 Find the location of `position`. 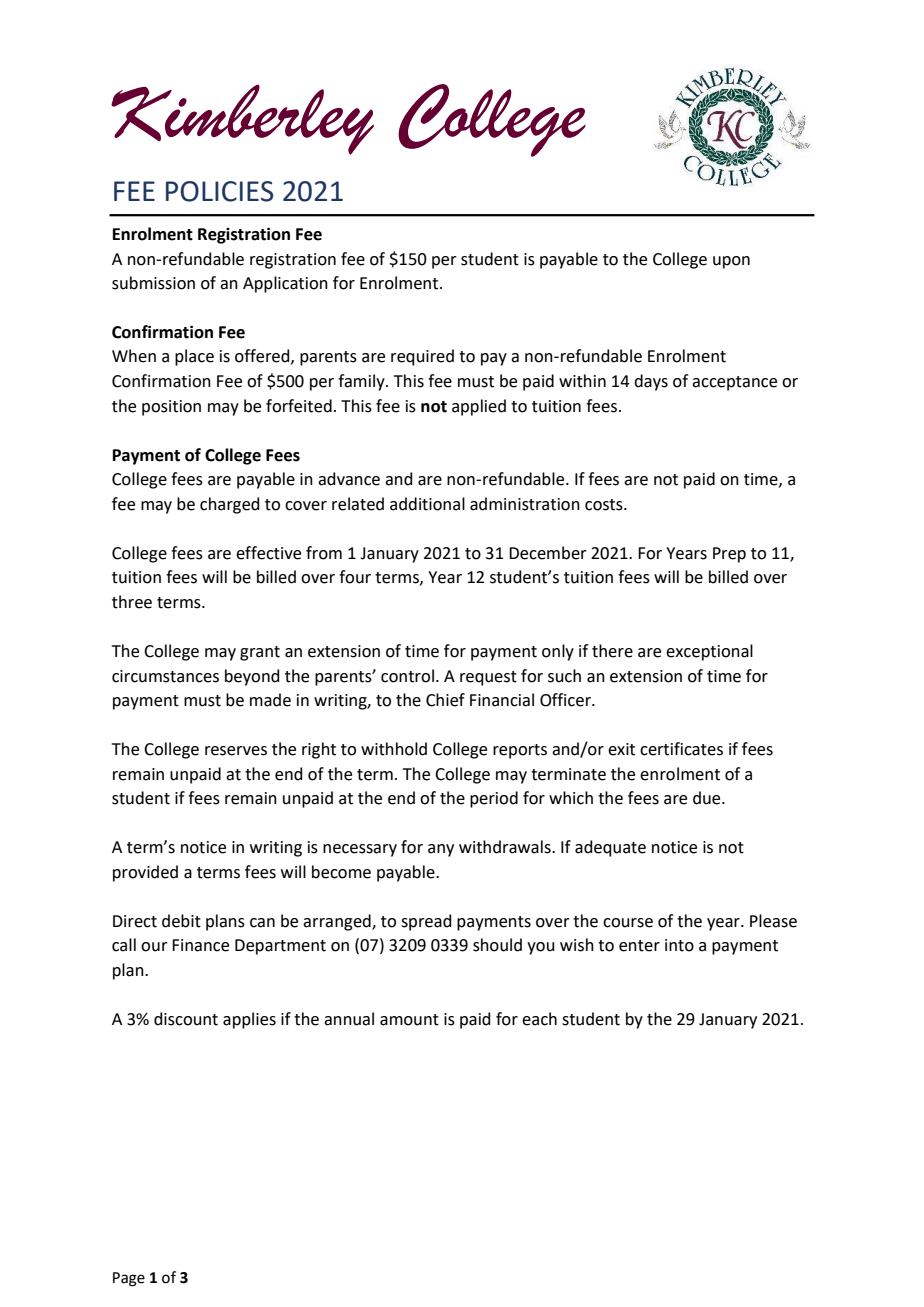

position is located at coordinates (171, 408).
